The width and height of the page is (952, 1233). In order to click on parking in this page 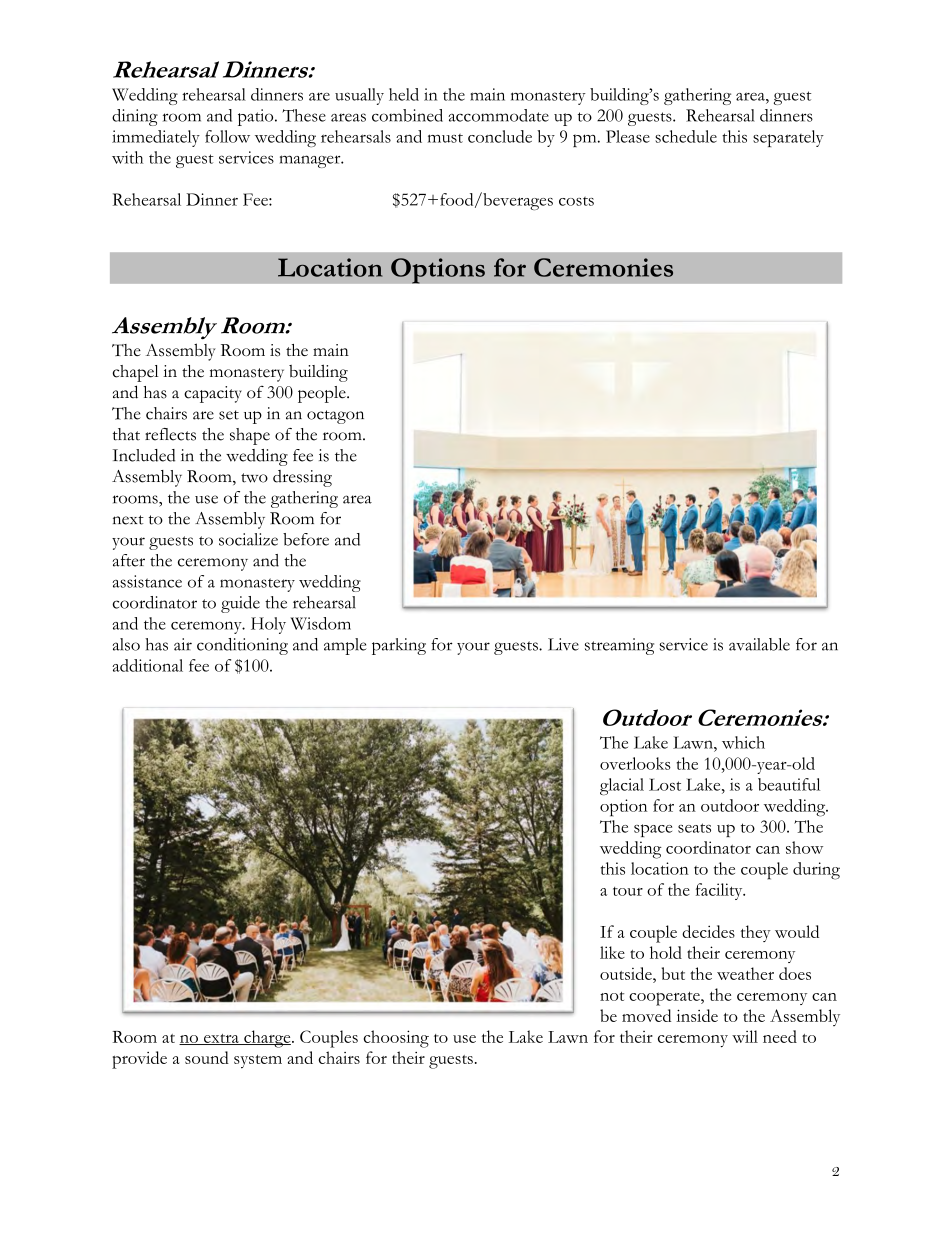, I will do `click(399, 646)`.
